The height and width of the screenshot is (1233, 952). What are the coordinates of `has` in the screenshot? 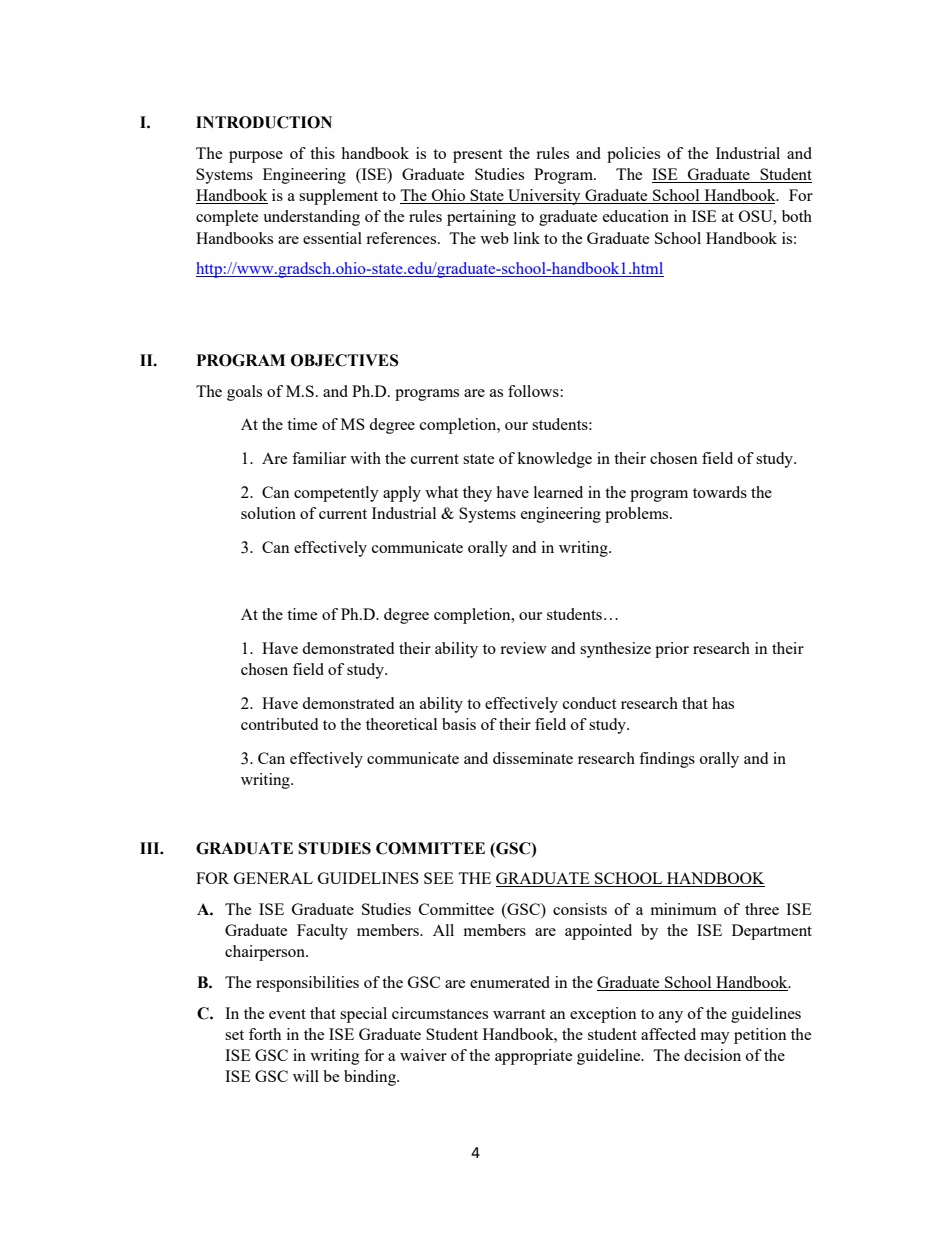 It's located at (723, 703).
